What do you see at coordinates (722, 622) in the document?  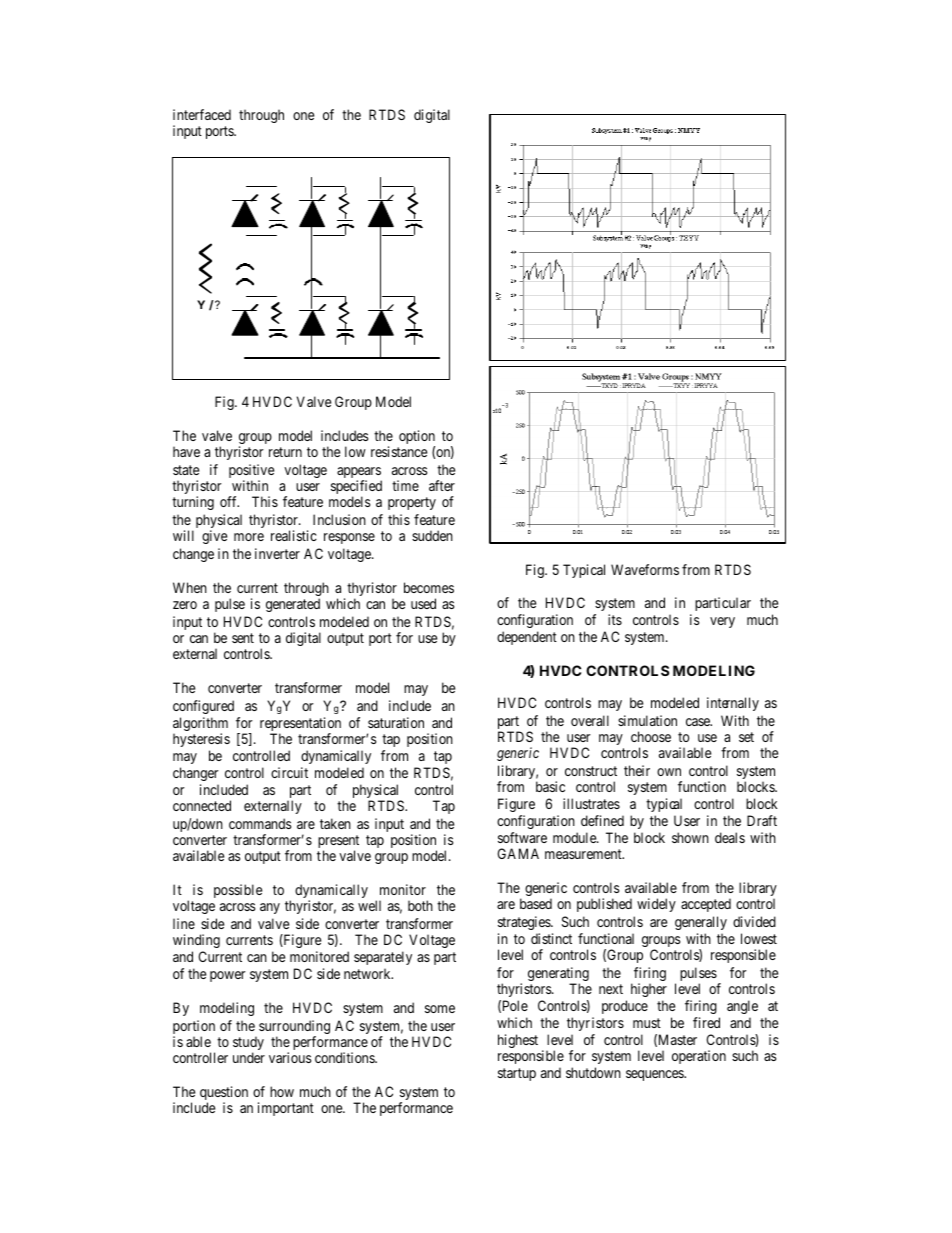 I see `very` at bounding box center [722, 622].
